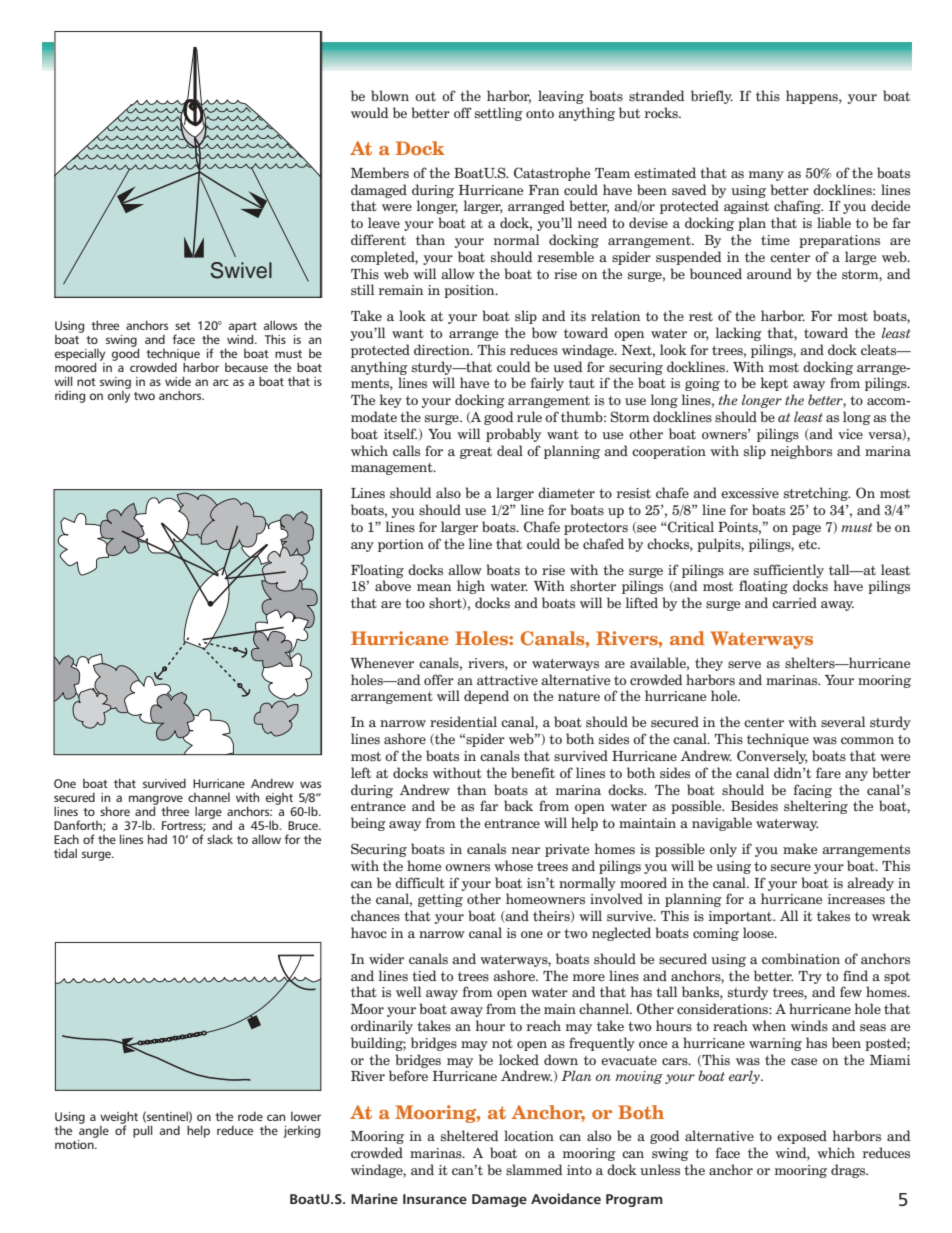 The width and height of the screenshot is (952, 1233). What do you see at coordinates (774, 384) in the screenshot?
I see `kept` at bounding box center [774, 384].
